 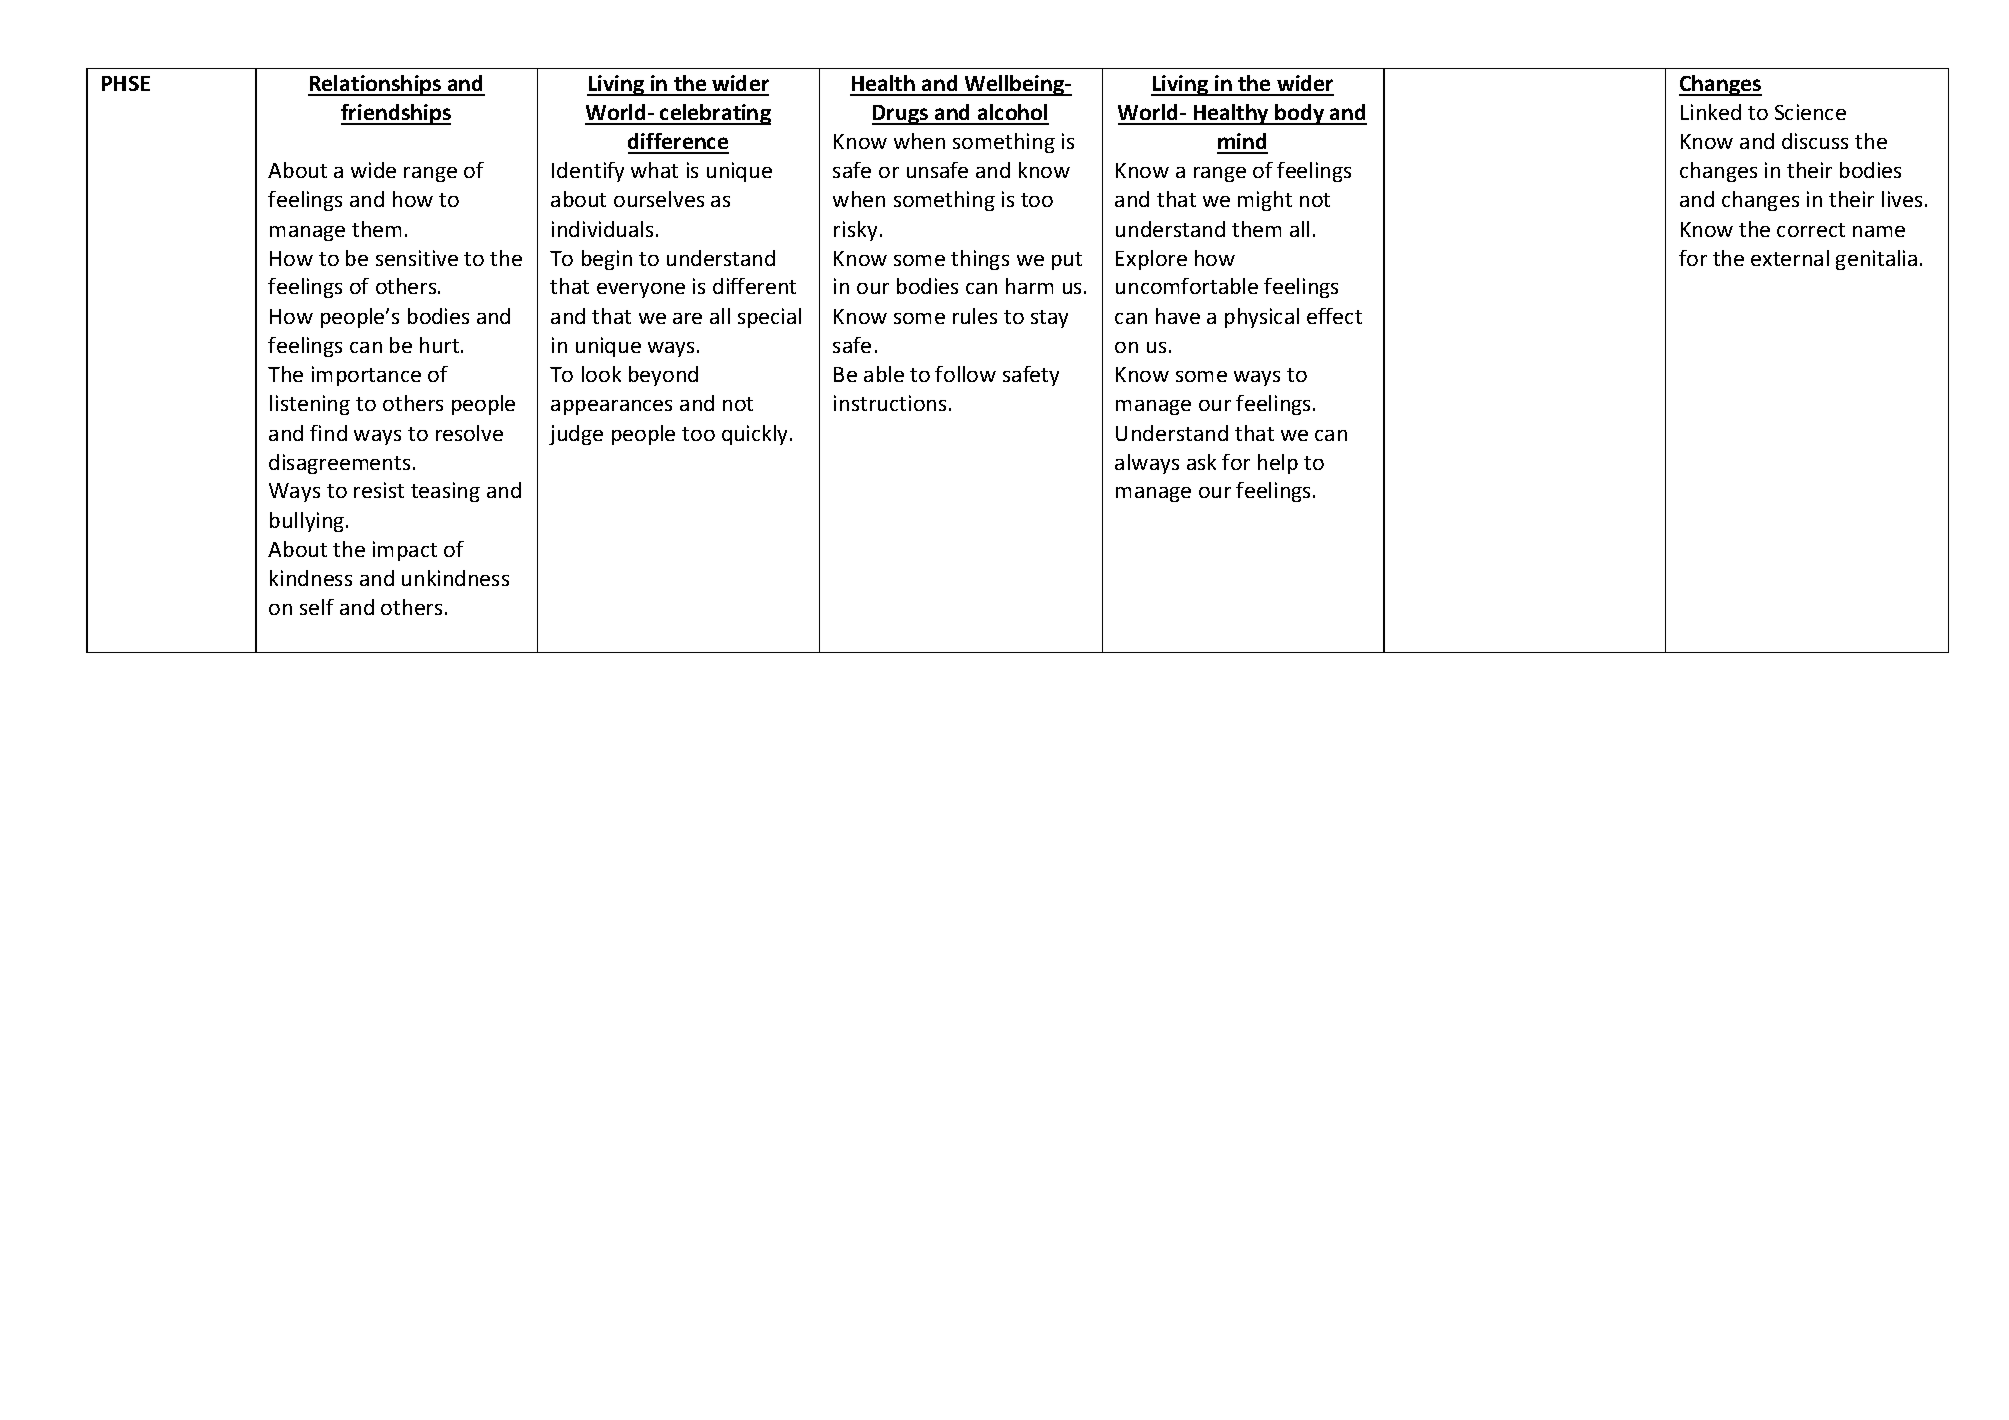 I want to click on effect, so click(x=1334, y=316).
